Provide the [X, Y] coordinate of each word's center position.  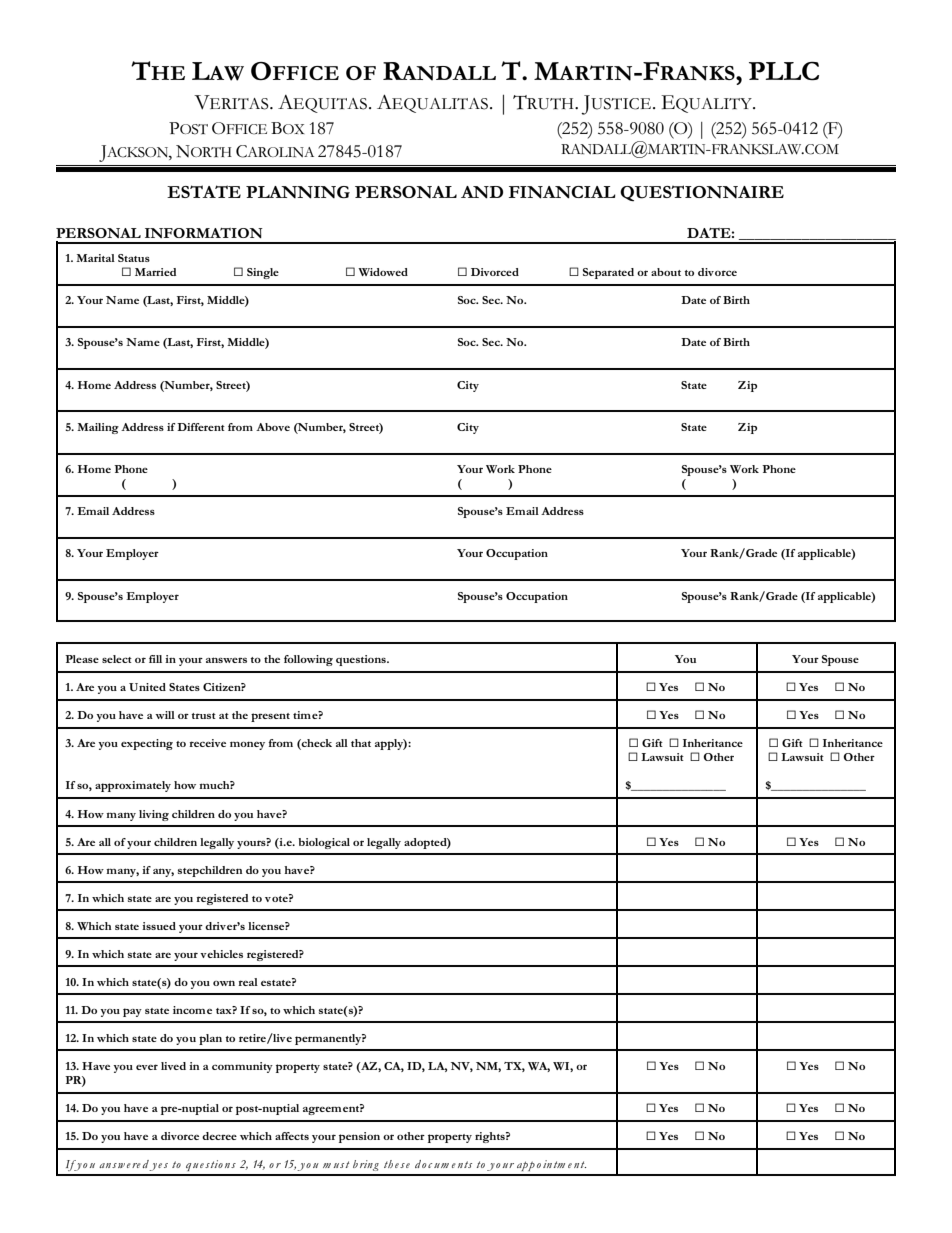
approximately [133, 786]
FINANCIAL [562, 192]
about [666, 272]
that [361, 743]
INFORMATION [204, 233]
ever [147, 1067]
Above [273, 427]
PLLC [784, 71]
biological [324, 843]
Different [201, 427]
